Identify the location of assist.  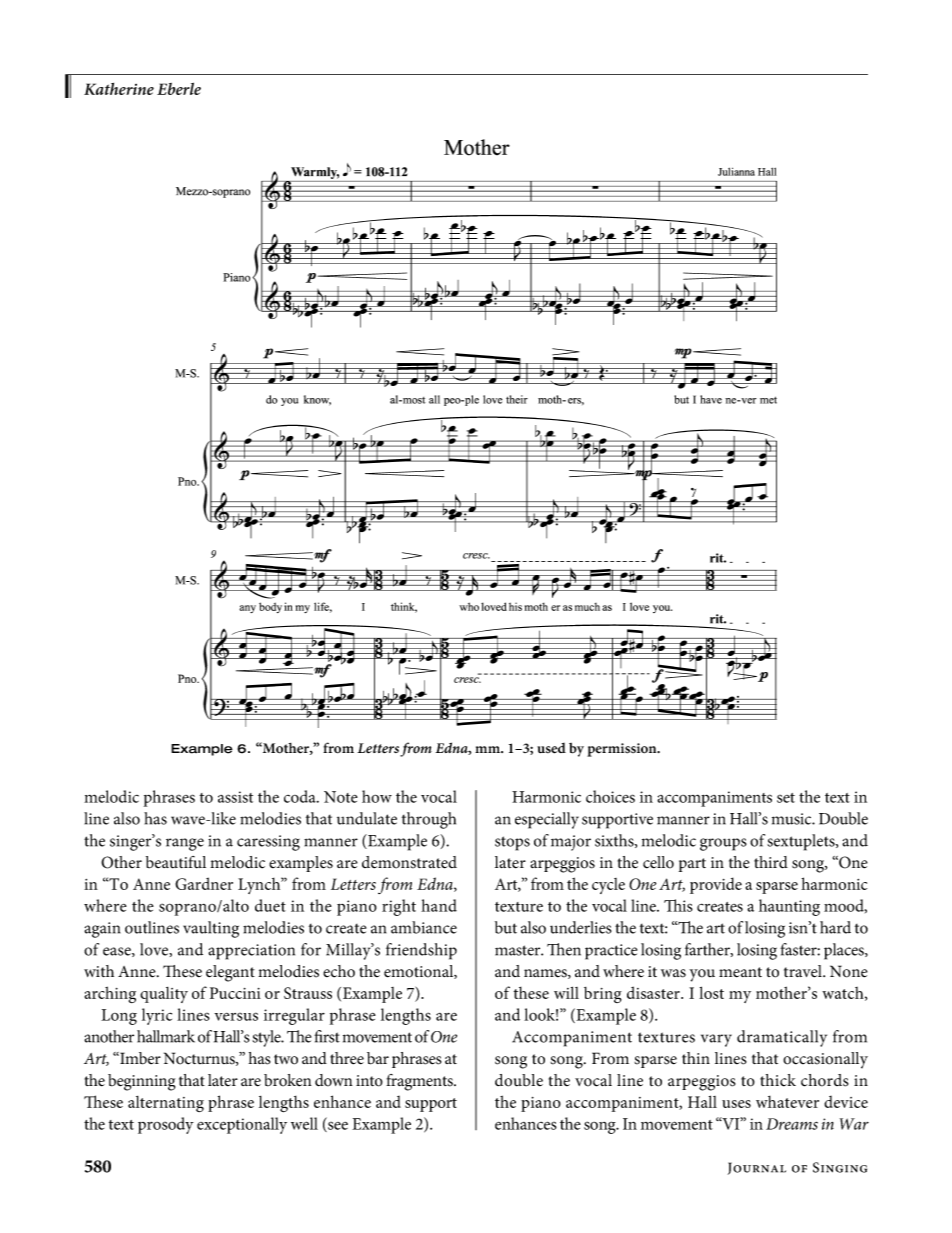
(235, 797).
